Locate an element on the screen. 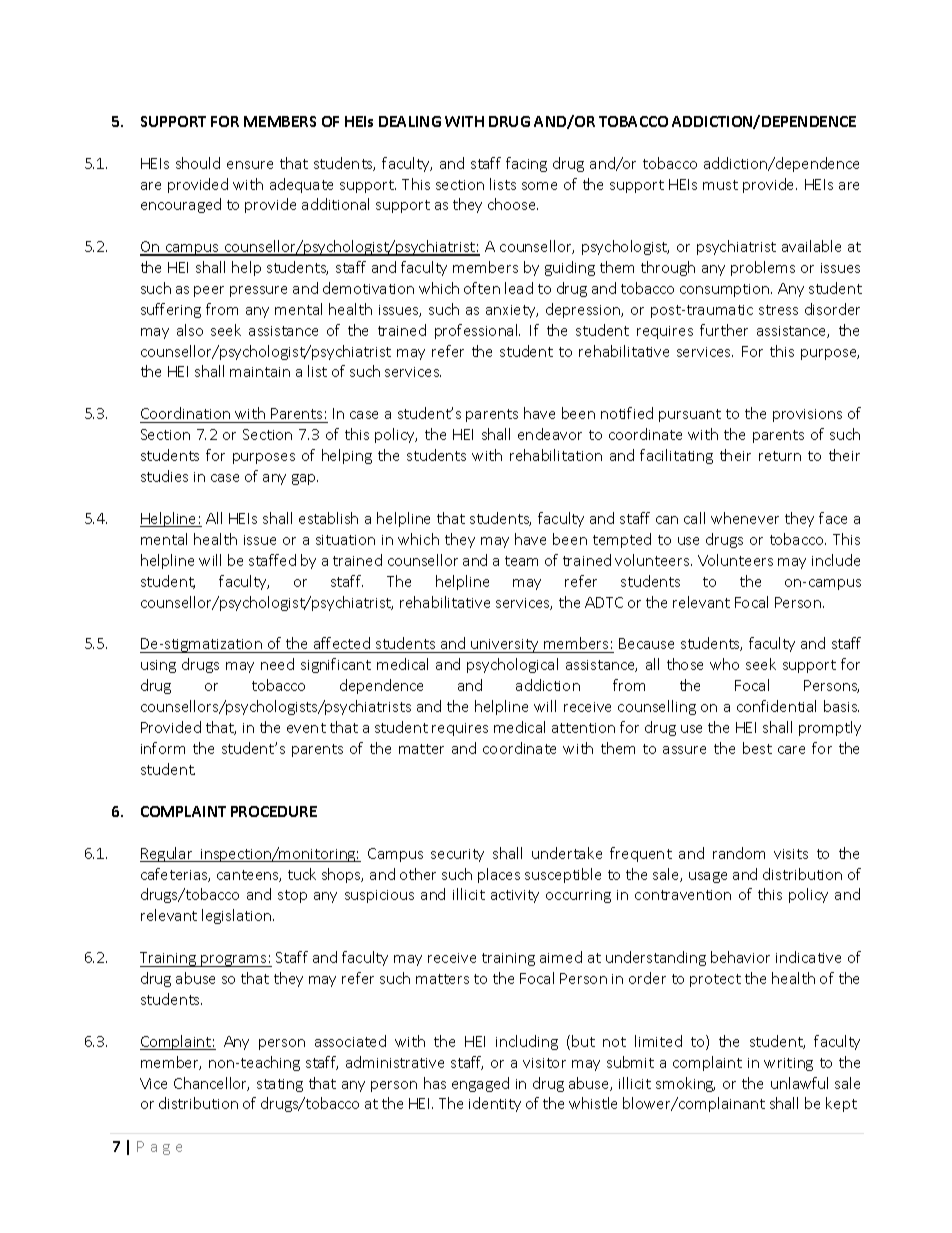 The width and height of the screenshot is (952, 1233). rehabilitation is located at coordinates (556, 455).
